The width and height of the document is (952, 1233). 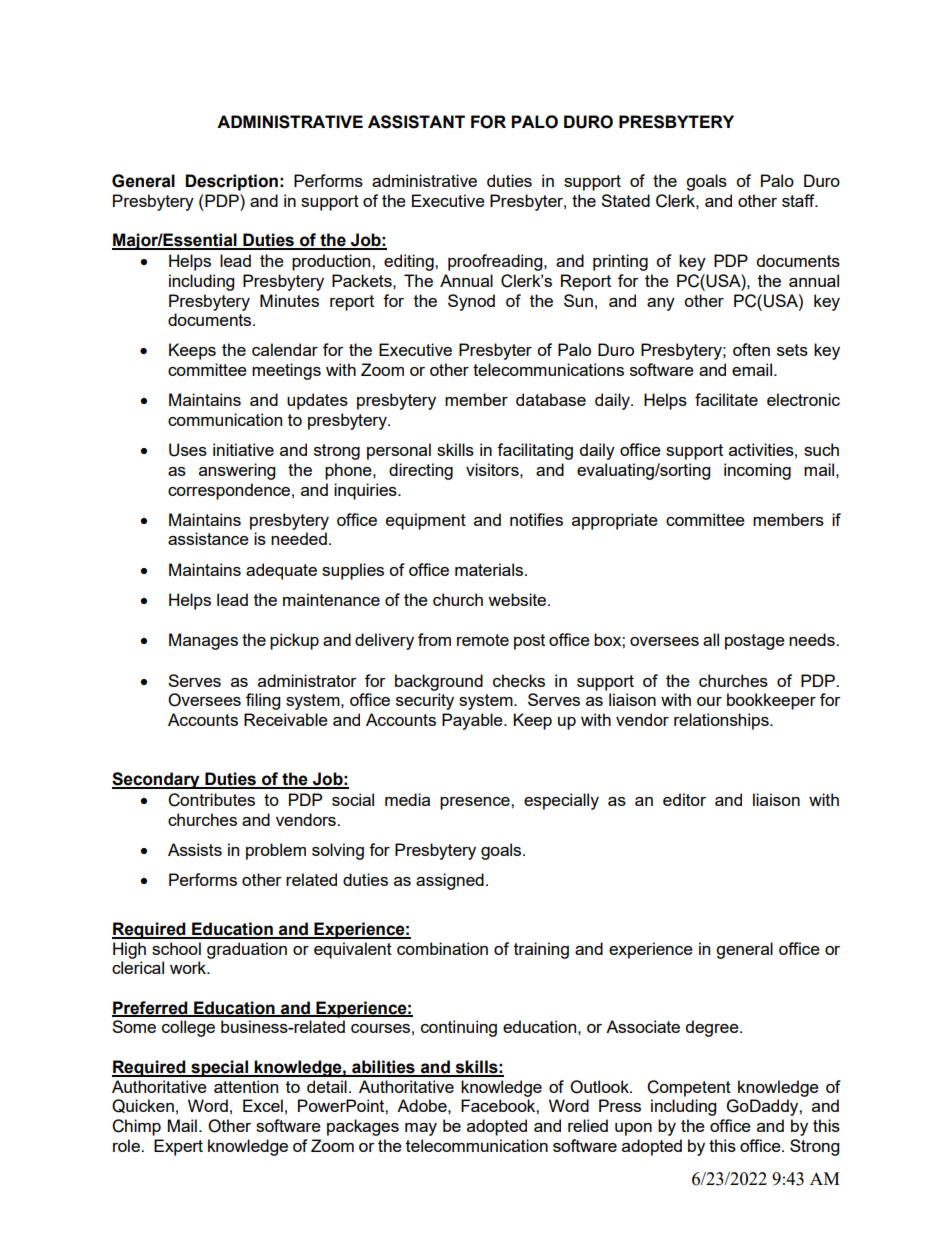 What do you see at coordinates (726, 399) in the document?
I see `facilitate` at bounding box center [726, 399].
